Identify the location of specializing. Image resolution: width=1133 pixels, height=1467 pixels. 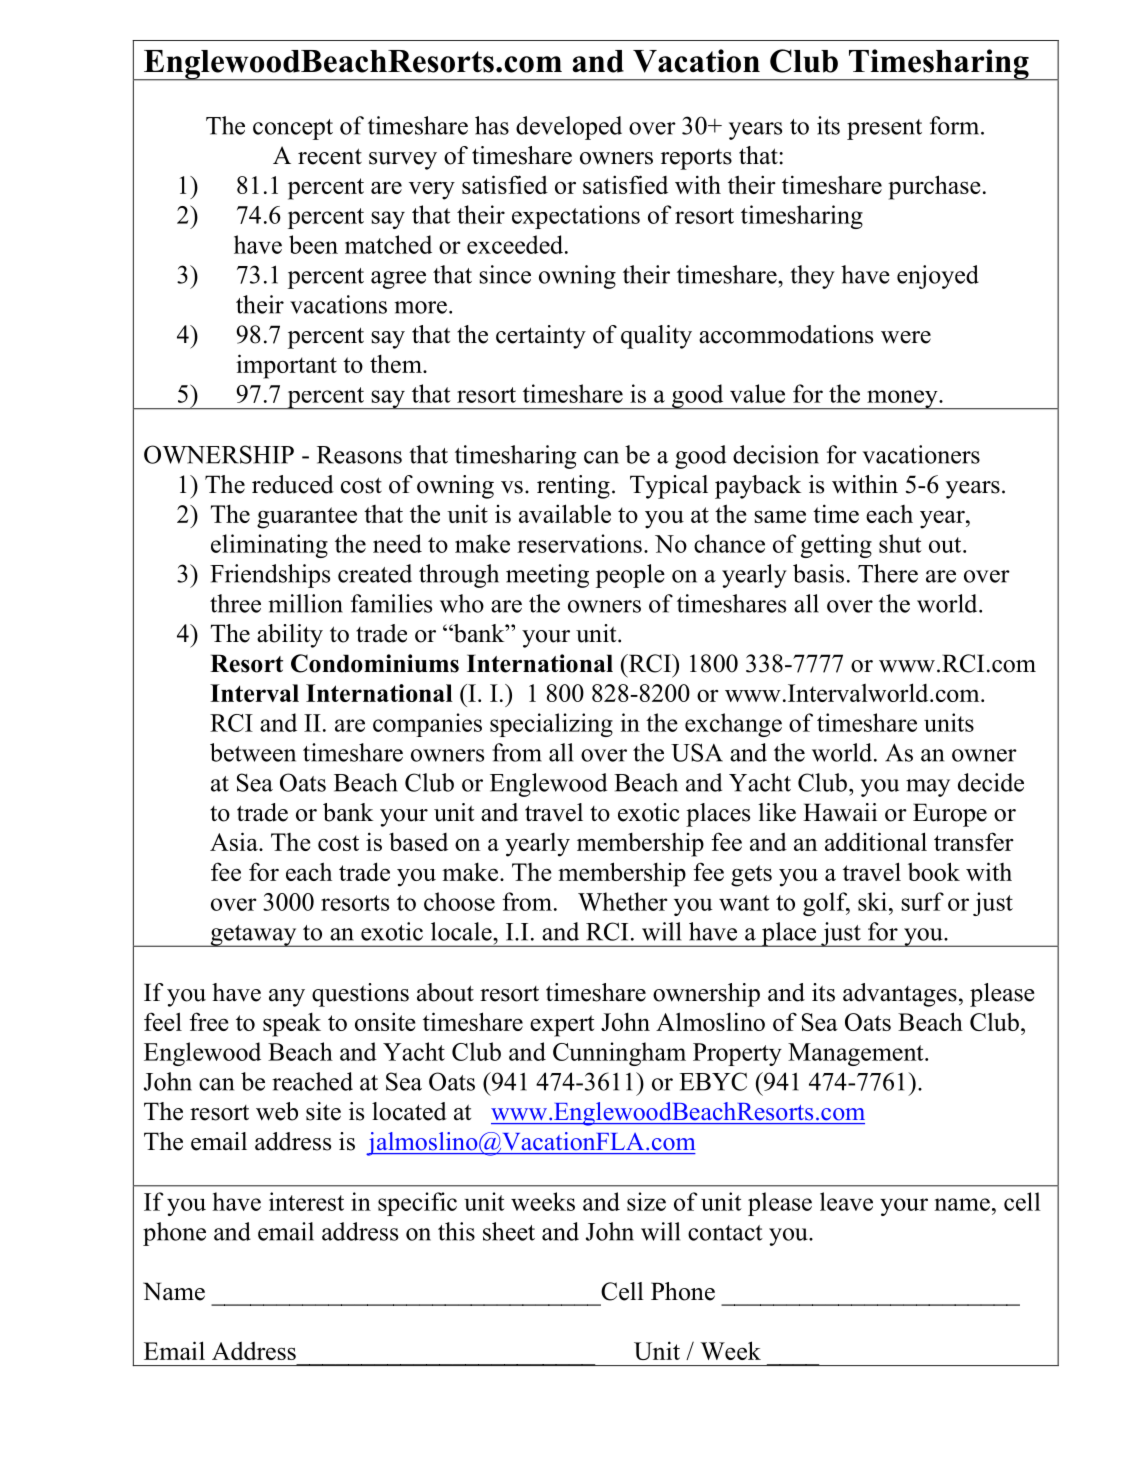
(551, 725).
